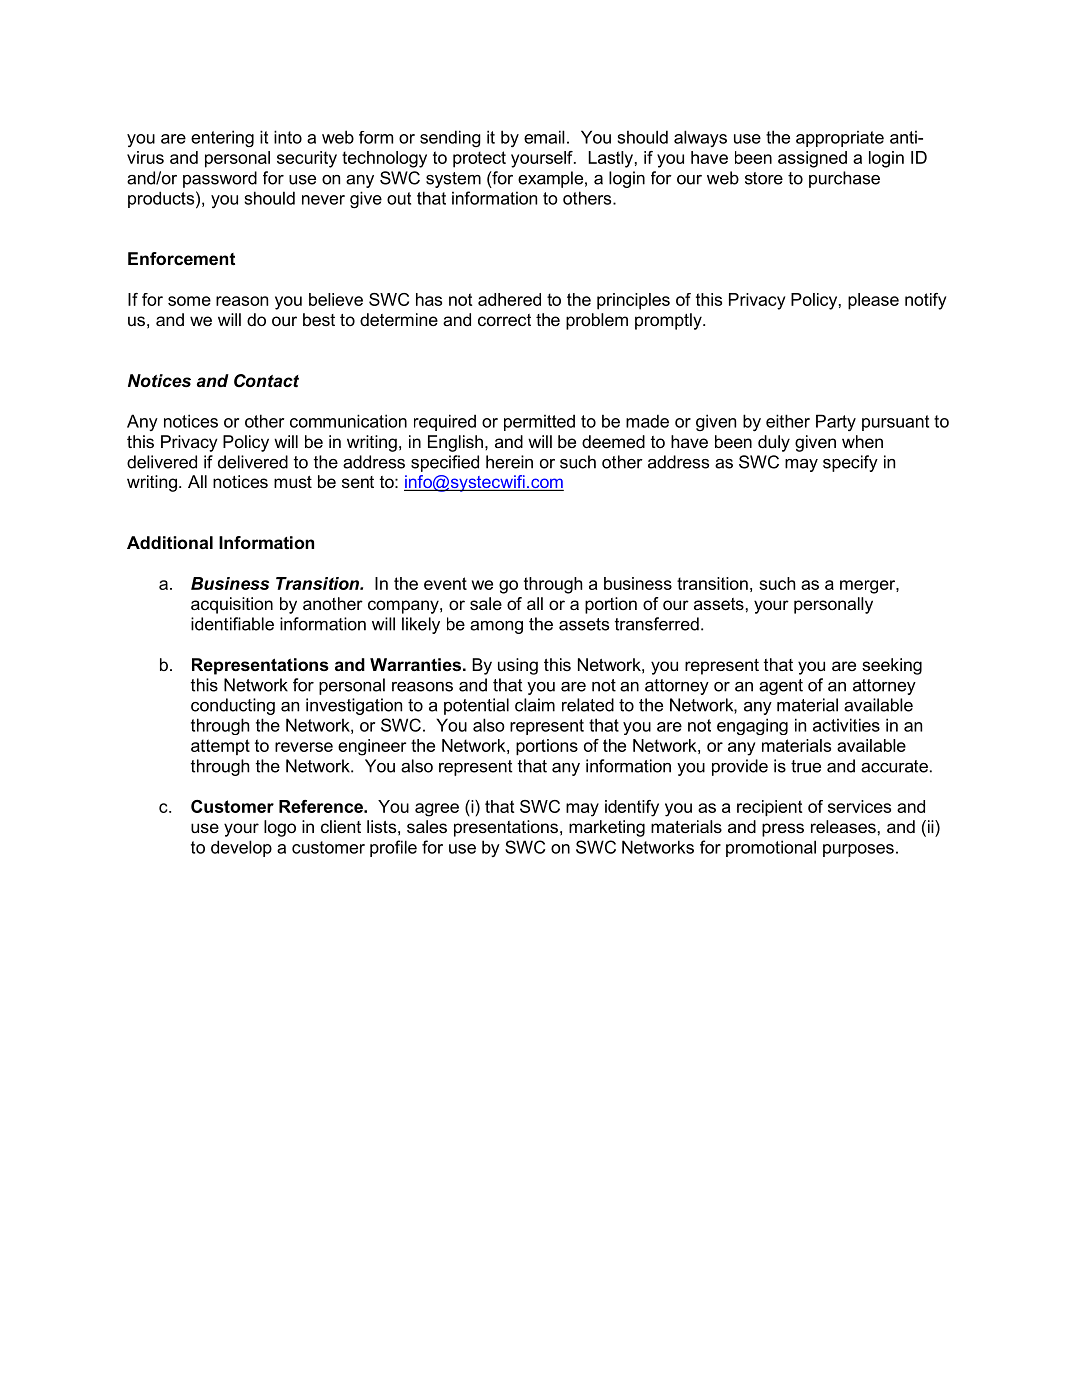 This screenshot has height=1397, width=1080. I want to click on please, so click(873, 301).
